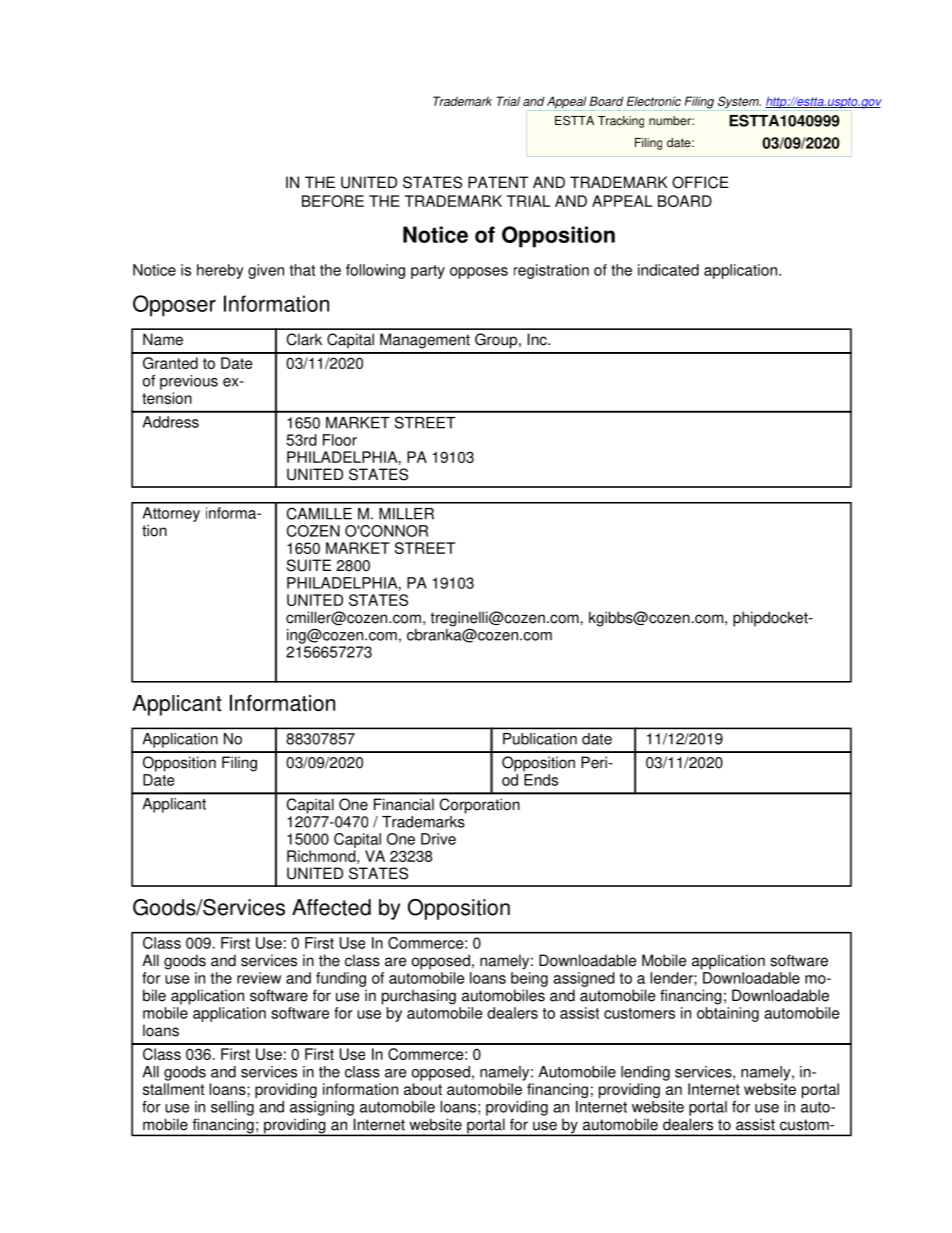 The height and width of the page is (1233, 952). What do you see at coordinates (538, 339) in the page?
I see `Inc` at bounding box center [538, 339].
